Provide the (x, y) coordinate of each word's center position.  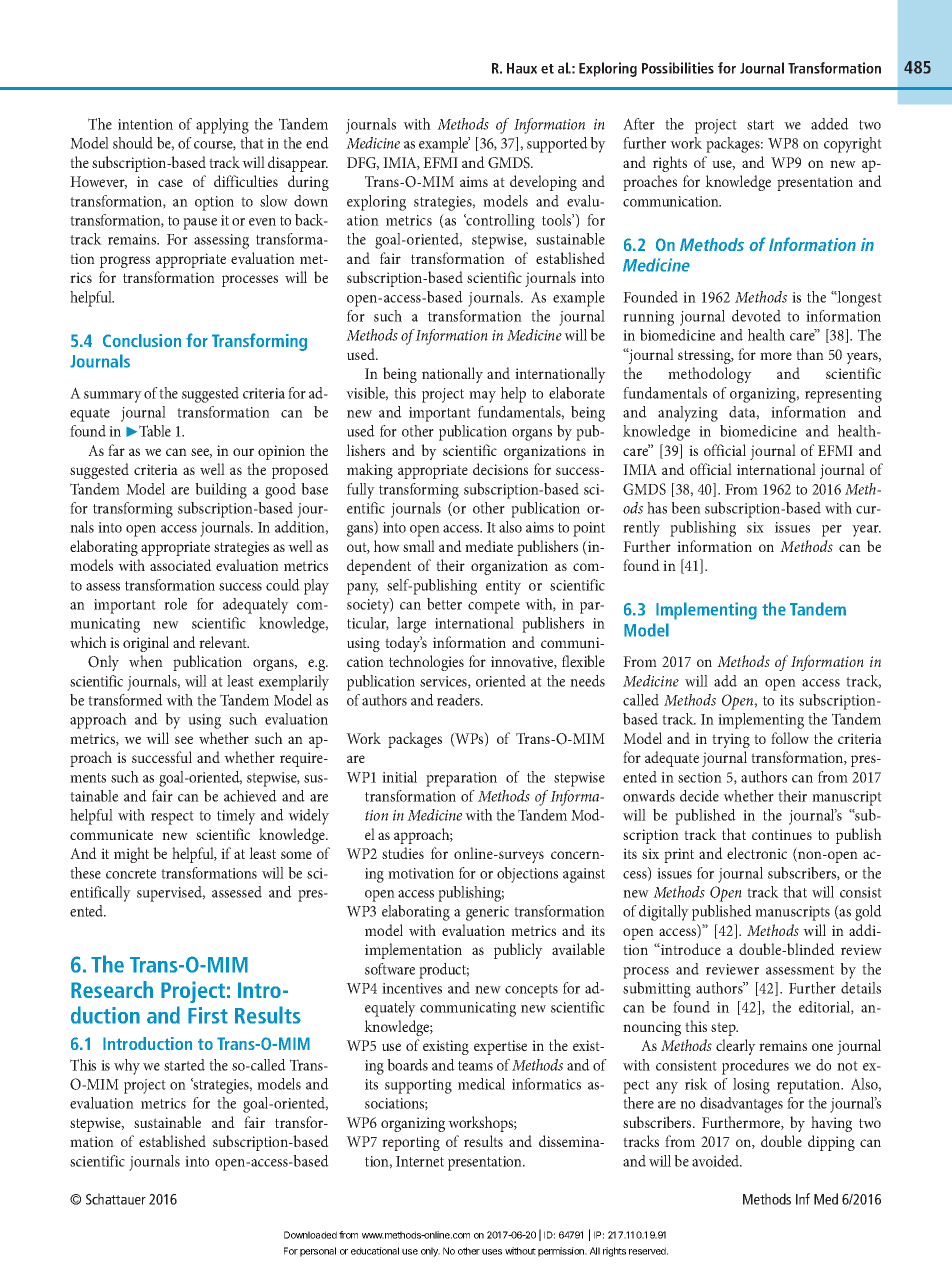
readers (460, 700)
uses (492, 1252)
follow (790, 738)
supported (557, 145)
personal (318, 1252)
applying (222, 126)
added (830, 124)
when (146, 661)
